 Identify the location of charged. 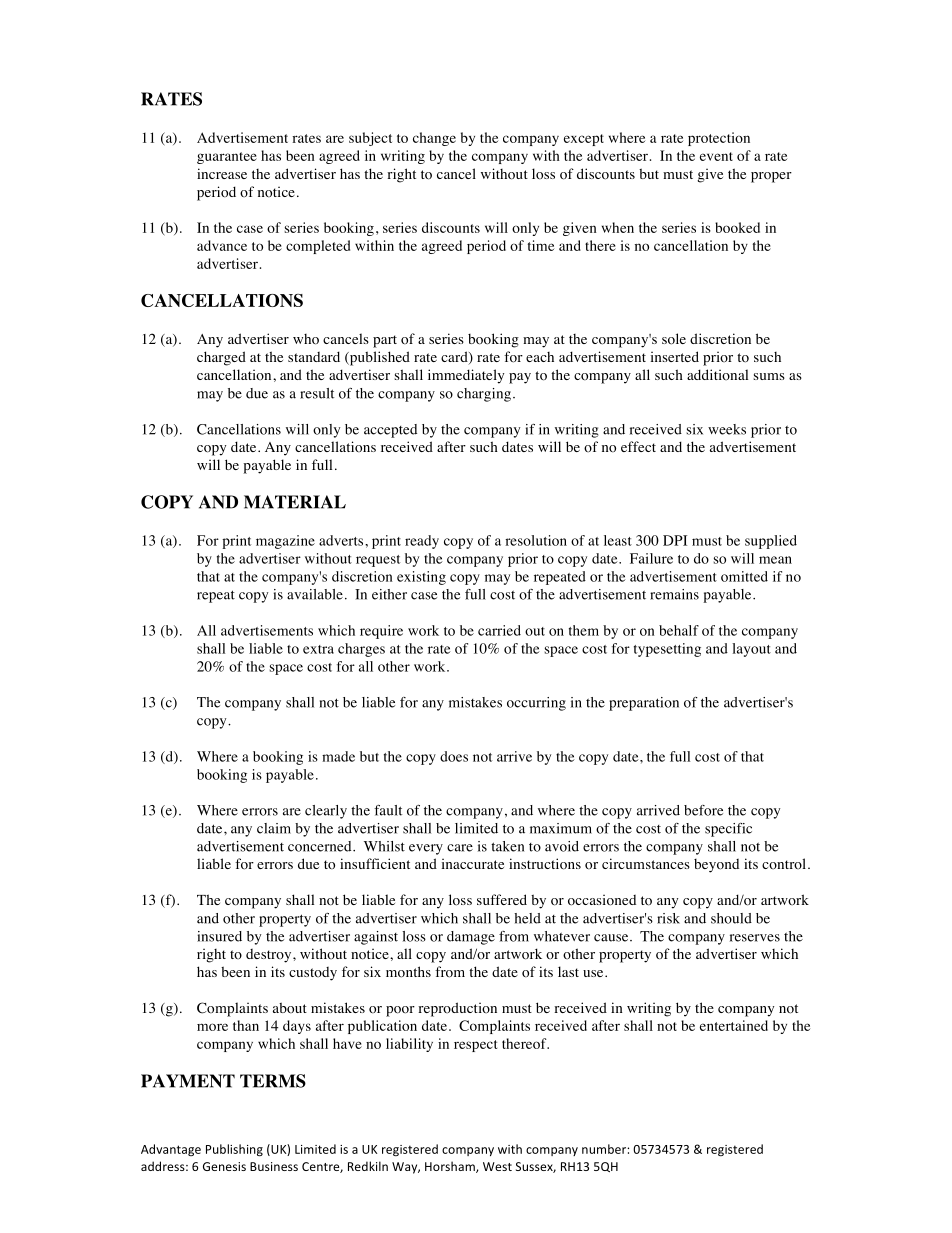
(221, 358).
